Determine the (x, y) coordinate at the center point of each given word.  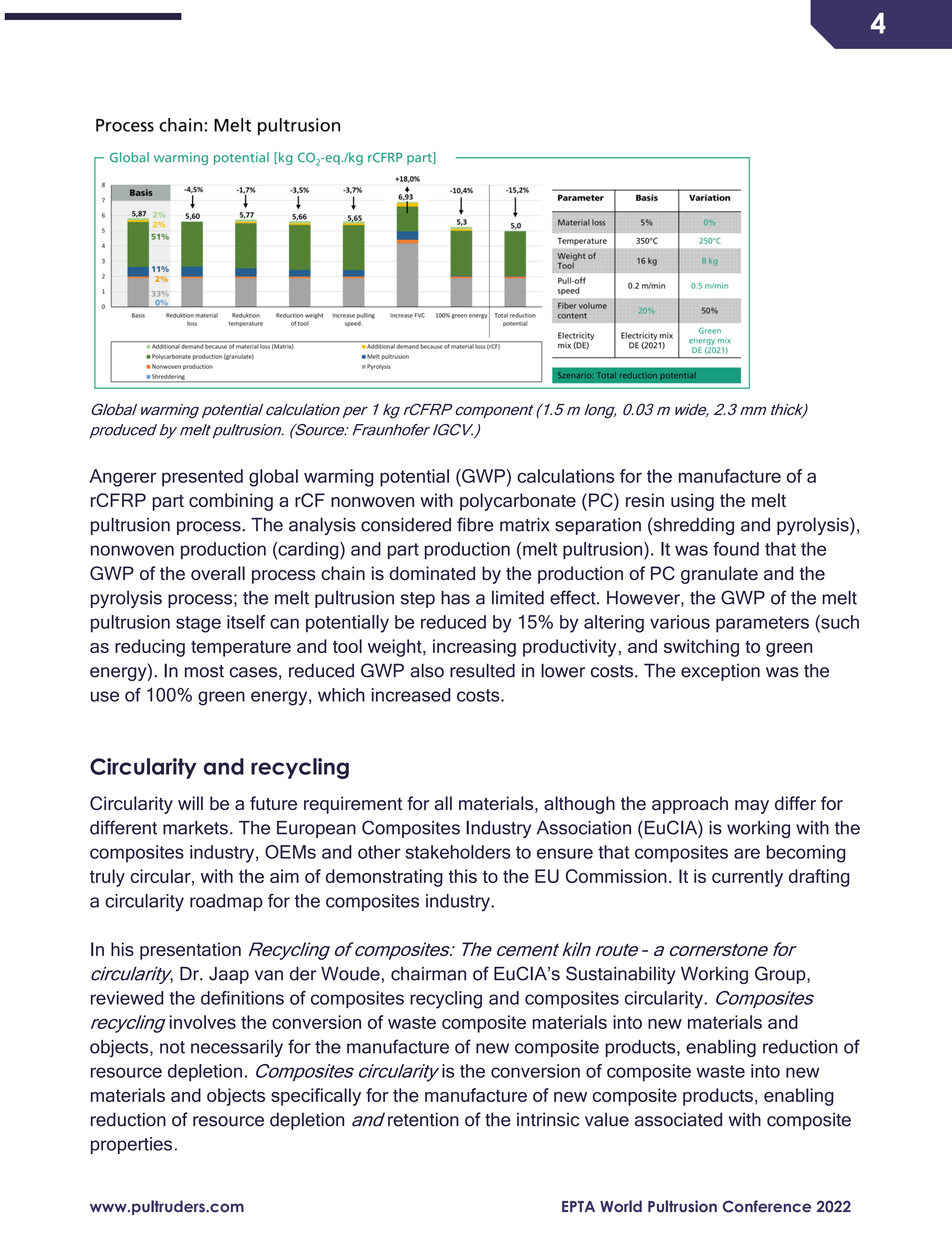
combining (231, 502)
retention (423, 1119)
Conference (767, 1206)
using (692, 502)
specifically (316, 1097)
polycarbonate (518, 502)
